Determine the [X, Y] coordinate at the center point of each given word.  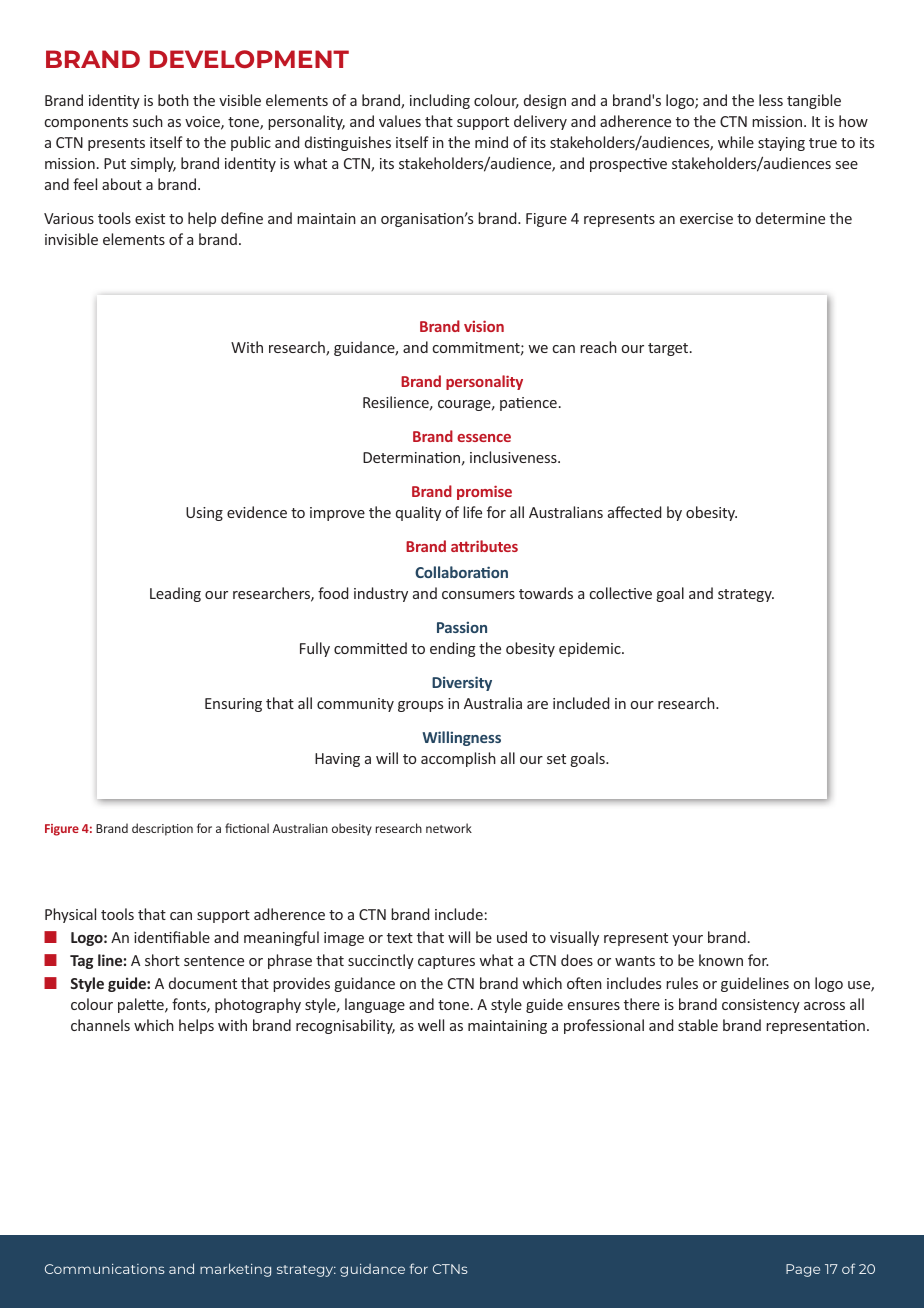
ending [453, 649]
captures [446, 962]
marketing [235, 1270]
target [669, 349]
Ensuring [233, 705]
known [721, 960]
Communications [104, 1269]
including [440, 101]
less [771, 100]
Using [204, 514]
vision [484, 326]
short [162, 960]
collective [621, 593]
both [173, 100]
